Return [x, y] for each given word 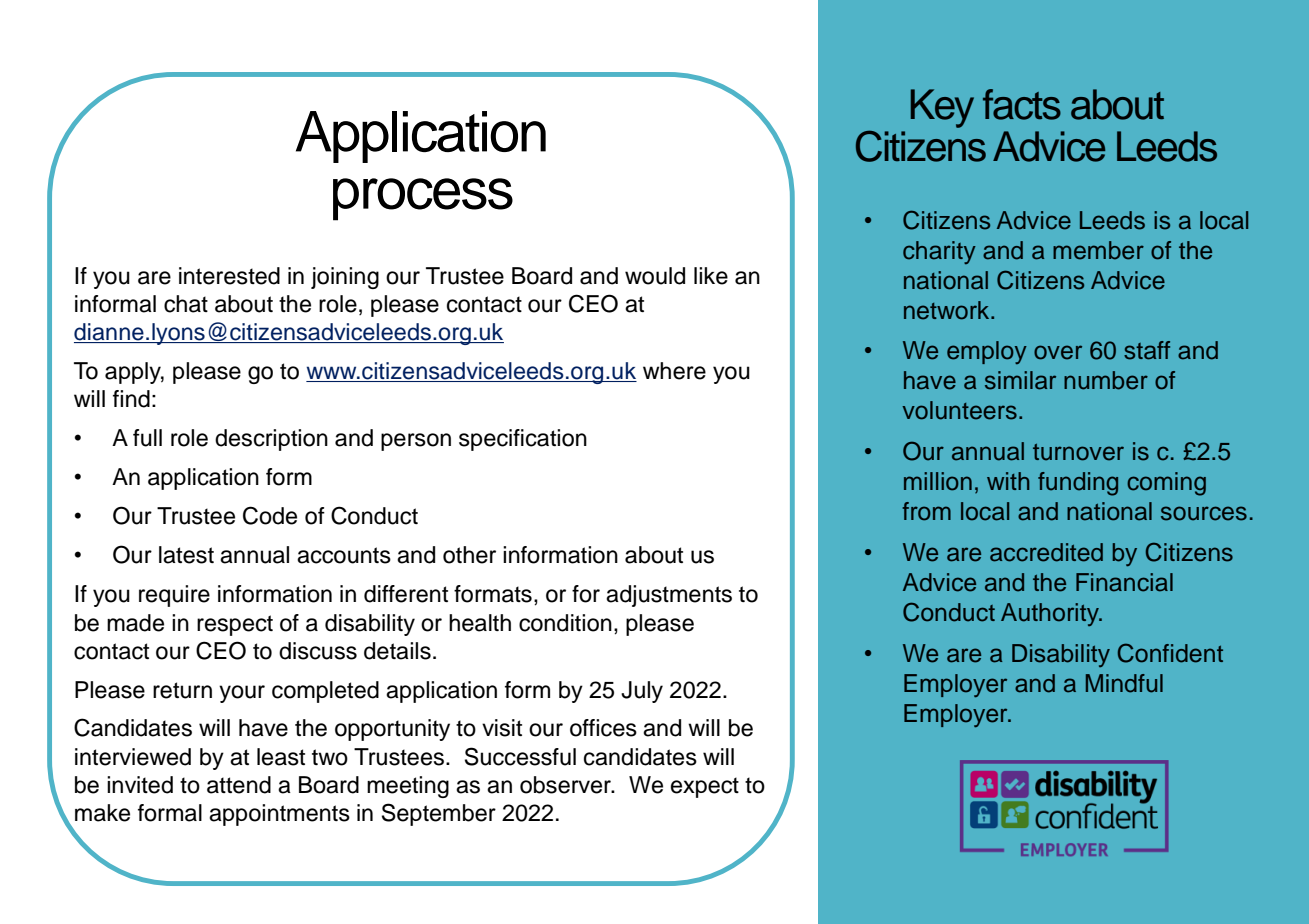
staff [1147, 350]
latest [186, 555]
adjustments [669, 596]
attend [239, 785]
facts [1022, 104]
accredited [1046, 552]
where [674, 371]
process [423, 199]
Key [942, 108]
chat [186, 304]
